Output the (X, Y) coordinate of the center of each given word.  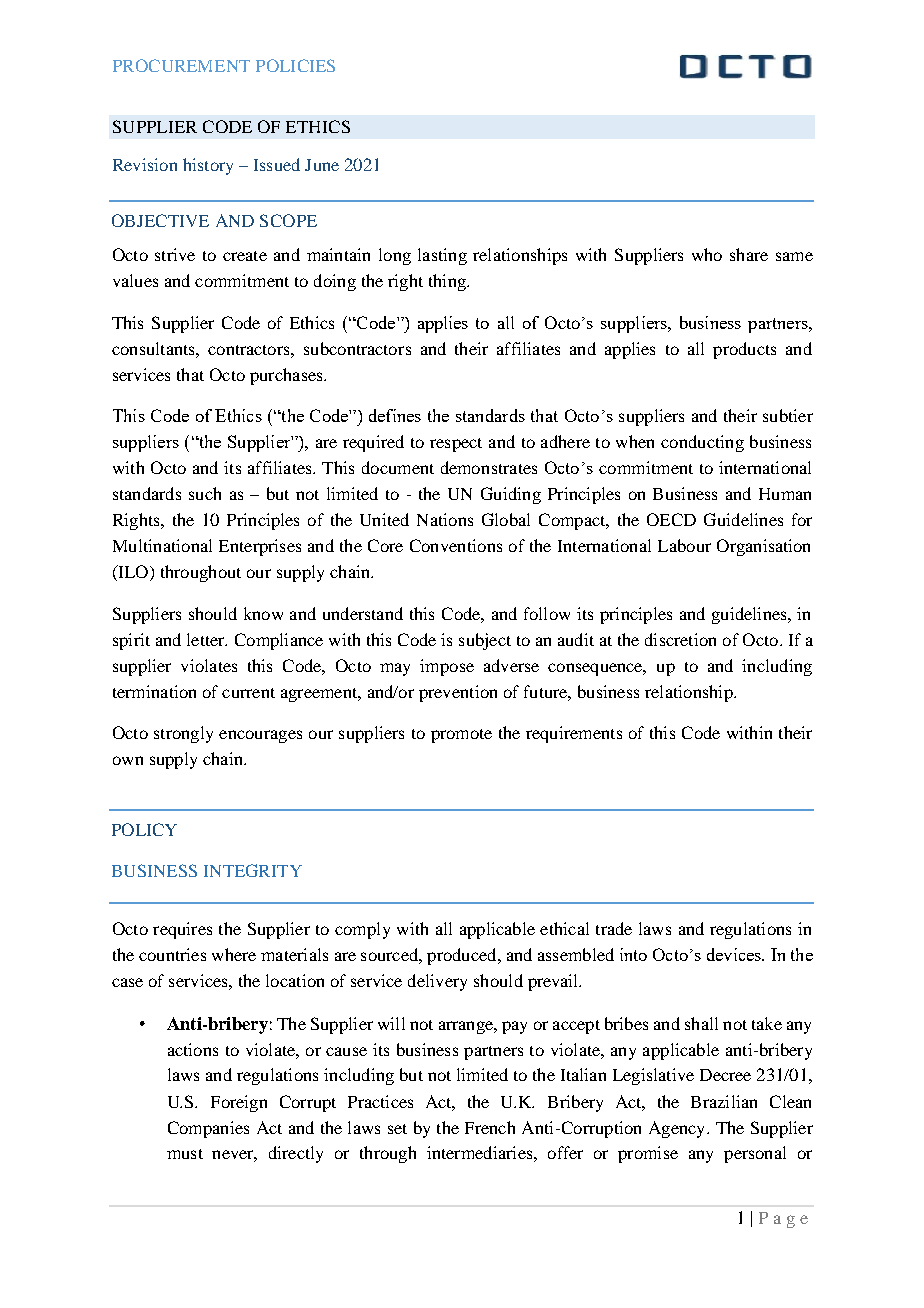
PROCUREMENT (181, 65)
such (205, 493)
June (322, 165)
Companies (208, 1129)
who (707, 254)
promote (461, 736)
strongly (183, 734)
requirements (574, 734)
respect (456, 445)
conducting (702, 443)
